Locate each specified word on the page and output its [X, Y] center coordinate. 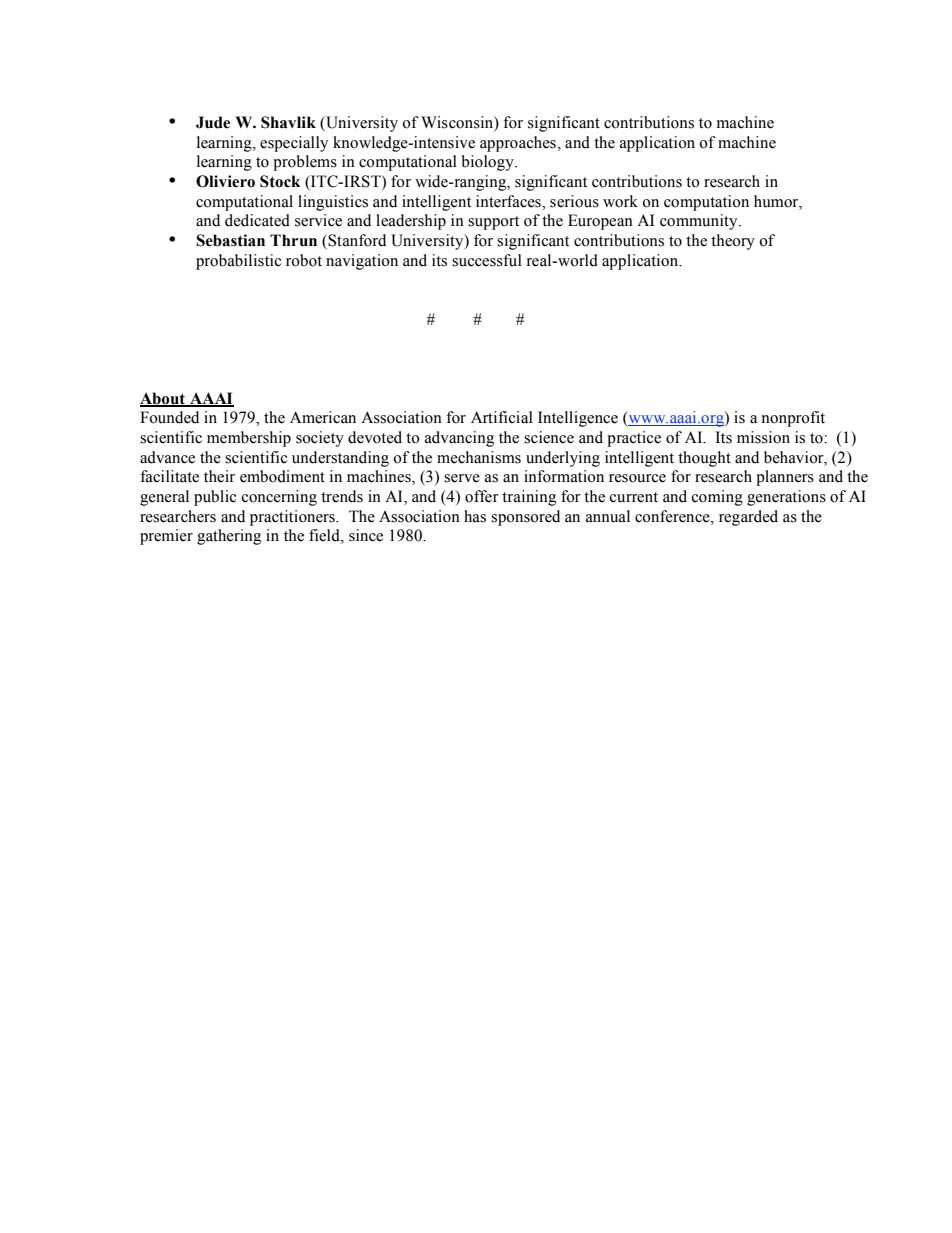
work [620, 201]
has [475, 516]
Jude [213, 122]
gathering [229, 537]
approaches [518, 144]
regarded [748, 518]
